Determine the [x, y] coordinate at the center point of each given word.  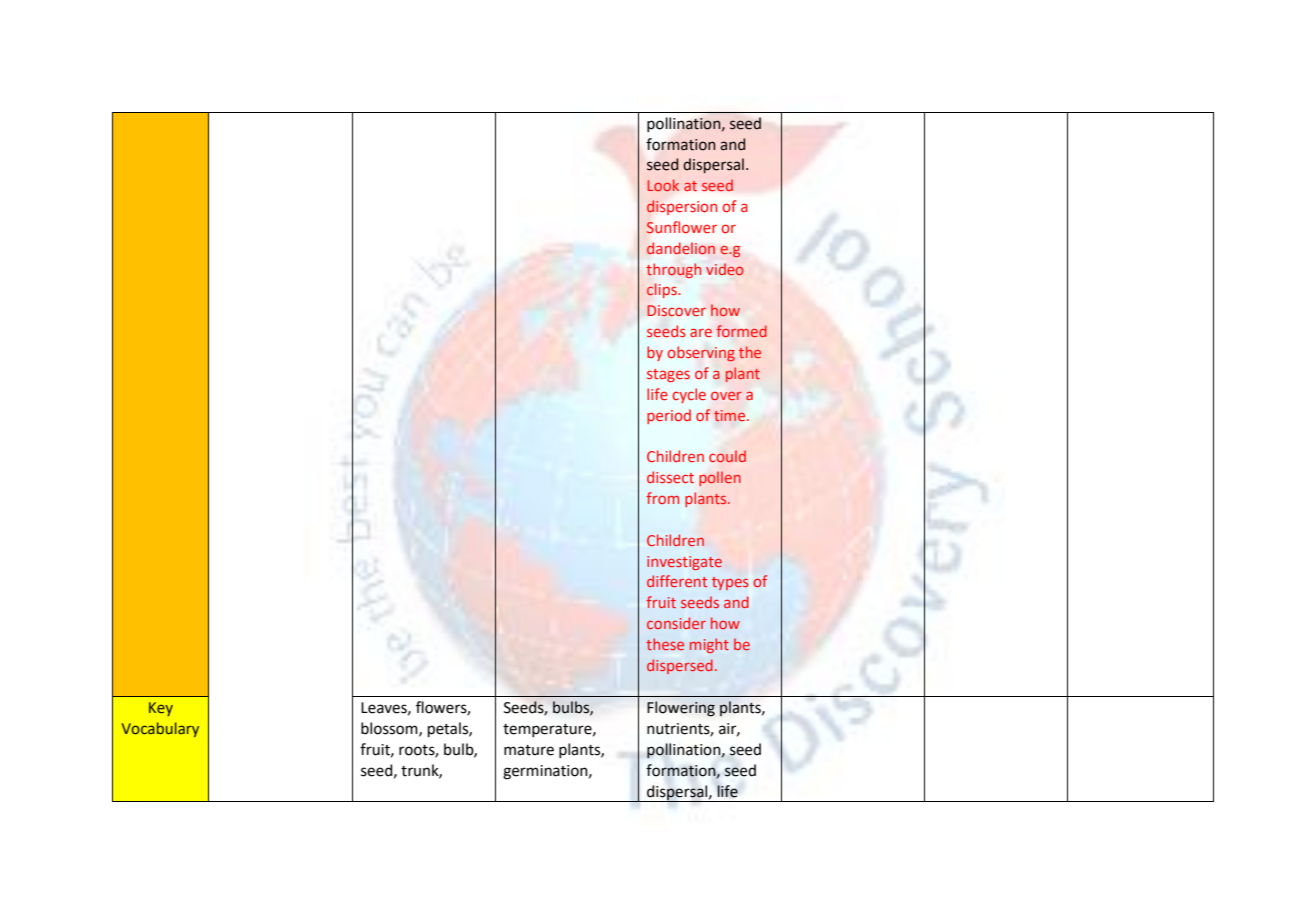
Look [663, 185]
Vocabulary [160, 729]
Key [161, 709]
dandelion [681, 248]
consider [676, 623]
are [701, 332]
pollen [720, 478]
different [677, 581]
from [662, 498]
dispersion [682, 207]
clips [663, 290]
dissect [670, 477]
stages [668, 375]
